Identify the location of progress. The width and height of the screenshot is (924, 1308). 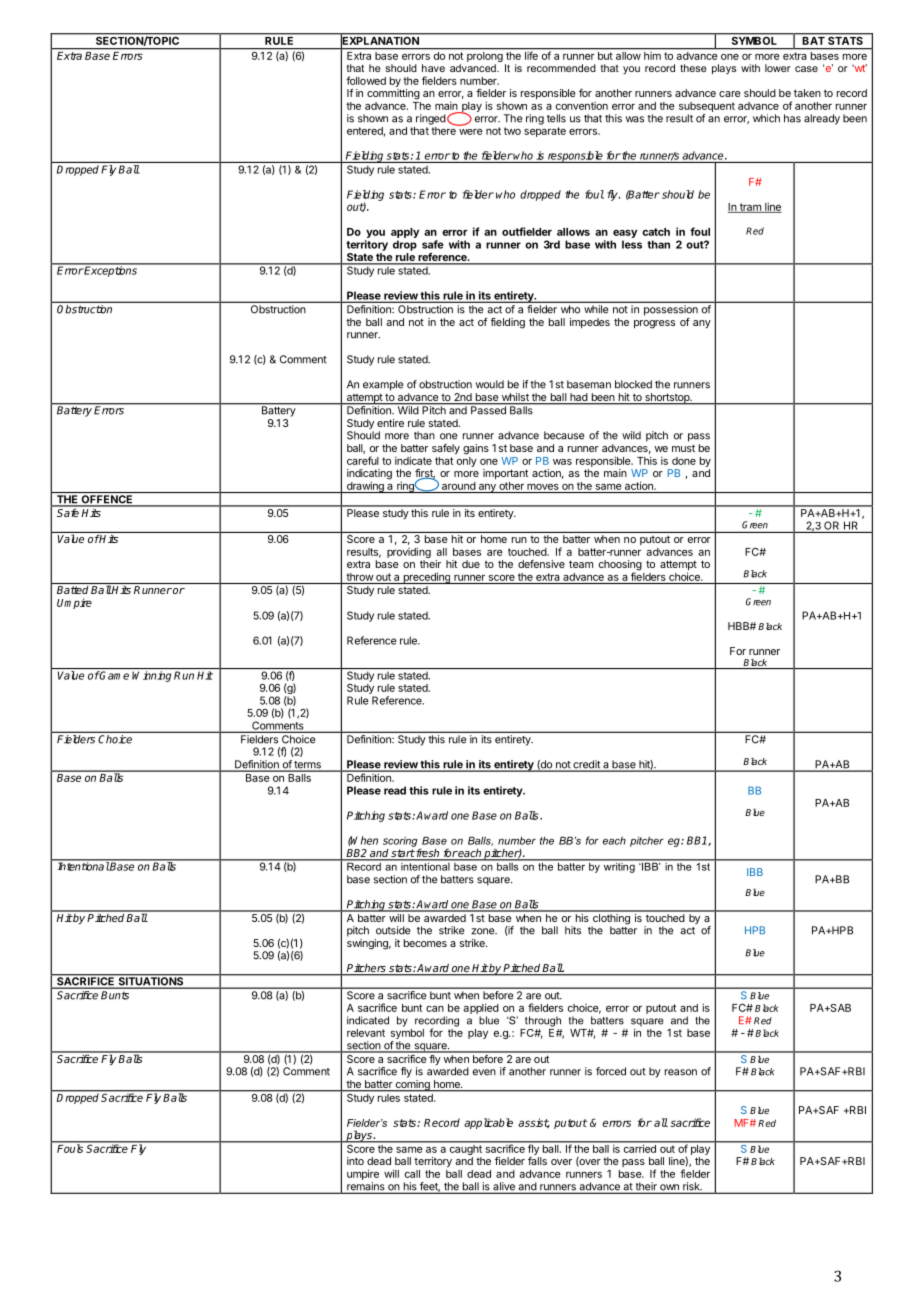
(654, 324).
